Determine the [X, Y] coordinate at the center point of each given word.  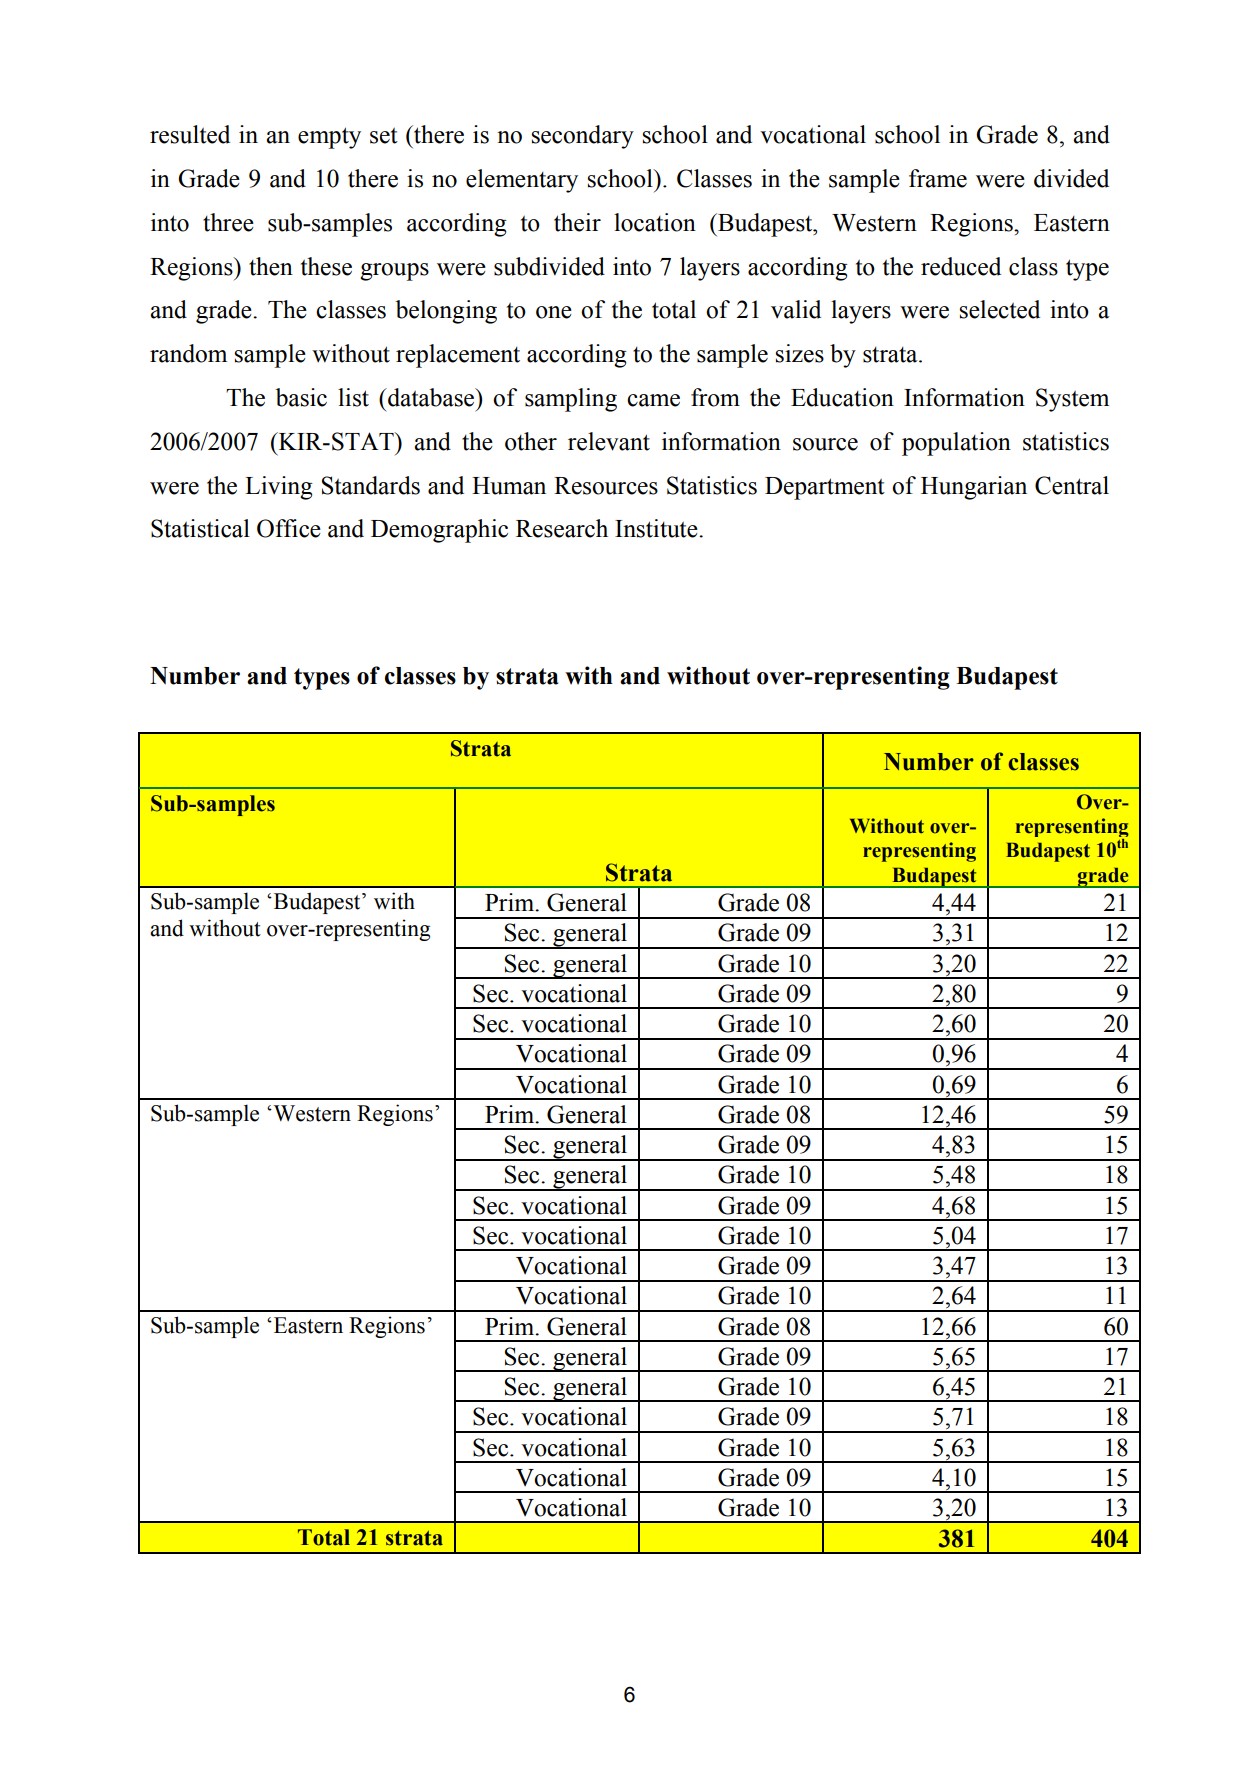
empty [329, 138]
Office [289, 528]
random [188, 353]
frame [938, 178]
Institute [657, 528]
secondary [582, 137]
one [554, 312]
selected [999, 309]
